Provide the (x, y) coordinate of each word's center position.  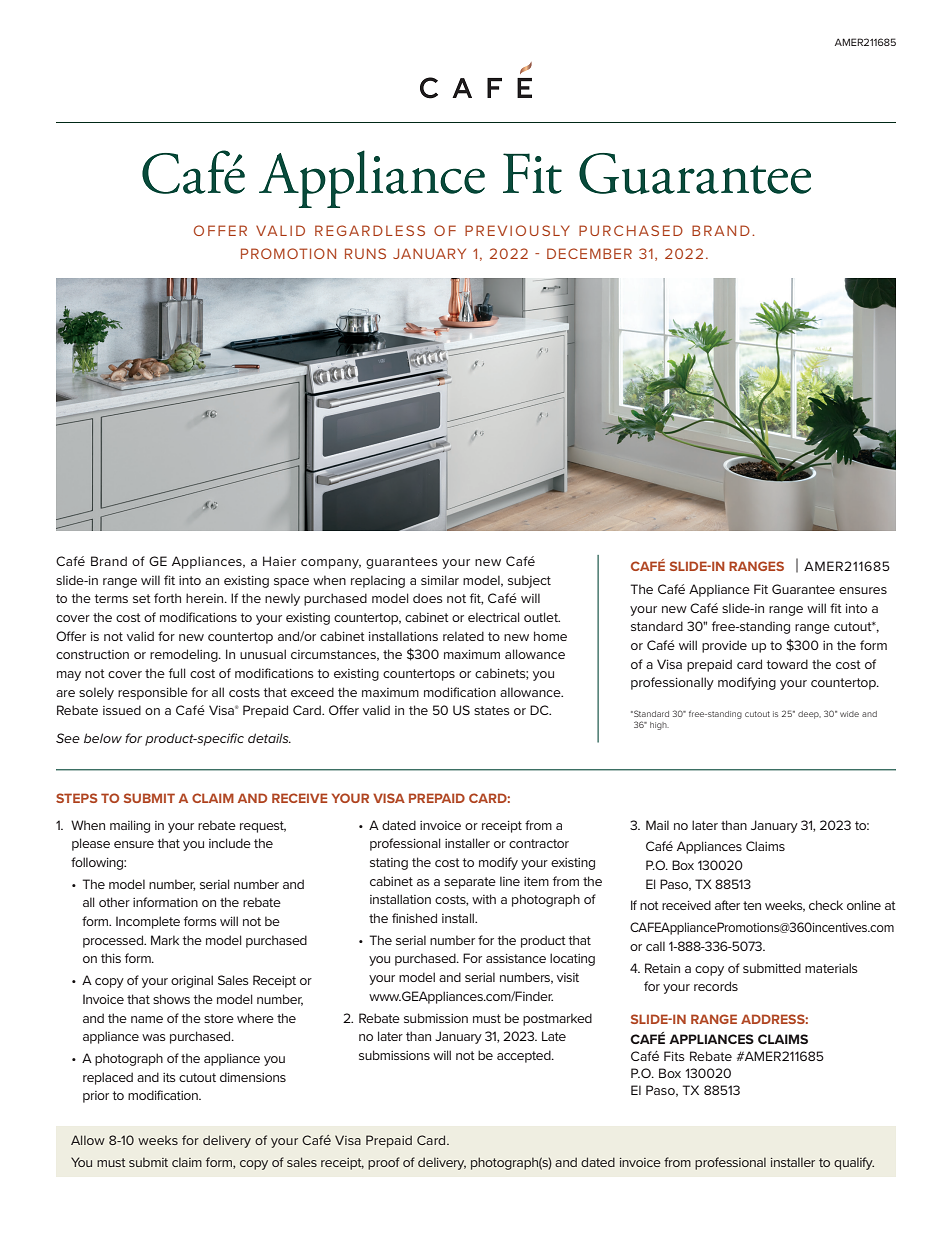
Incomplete (148, 922)
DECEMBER (589, 253)
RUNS (365, 253)
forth (167, 598)
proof (384, 1163)
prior (96, 1097)
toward (787, 664)
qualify (854, 1163)
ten (752, 905)
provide (724, 646)
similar (440, 580)
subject (529, 581)
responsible (153, 693)
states (492, 710)
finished (414, 918)
